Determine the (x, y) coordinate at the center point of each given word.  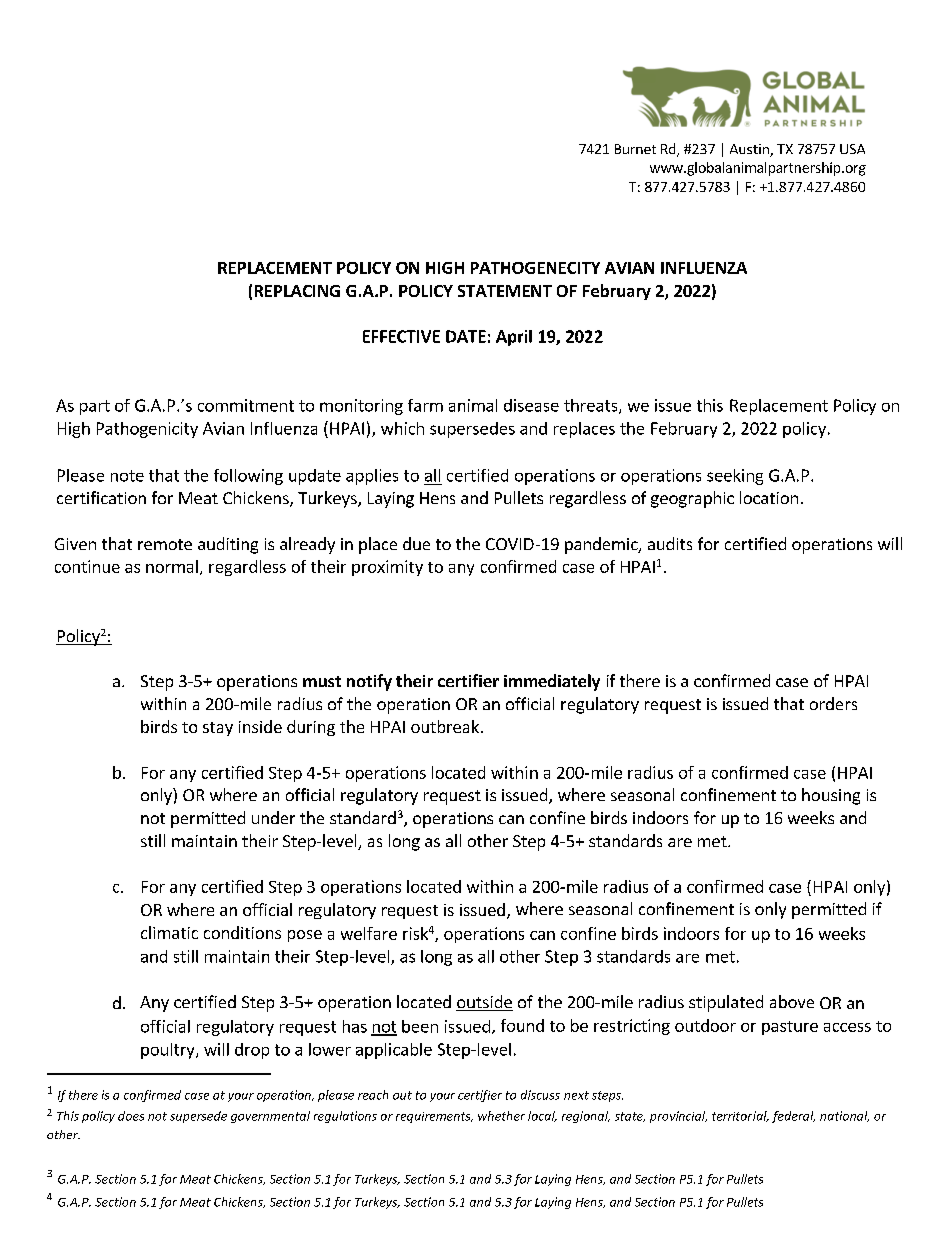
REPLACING (297, 291)
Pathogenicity (147, 430)
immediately (552, 682)
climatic (169, 932)
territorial (740, 1116)
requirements (434, 1117)
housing (831, 796)
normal (172, 566)
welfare (369, 933)
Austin (750, 150)
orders (833, 703)
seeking (735, 477)
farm (425, 405)
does (131, 1116)
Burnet (635, 149)
